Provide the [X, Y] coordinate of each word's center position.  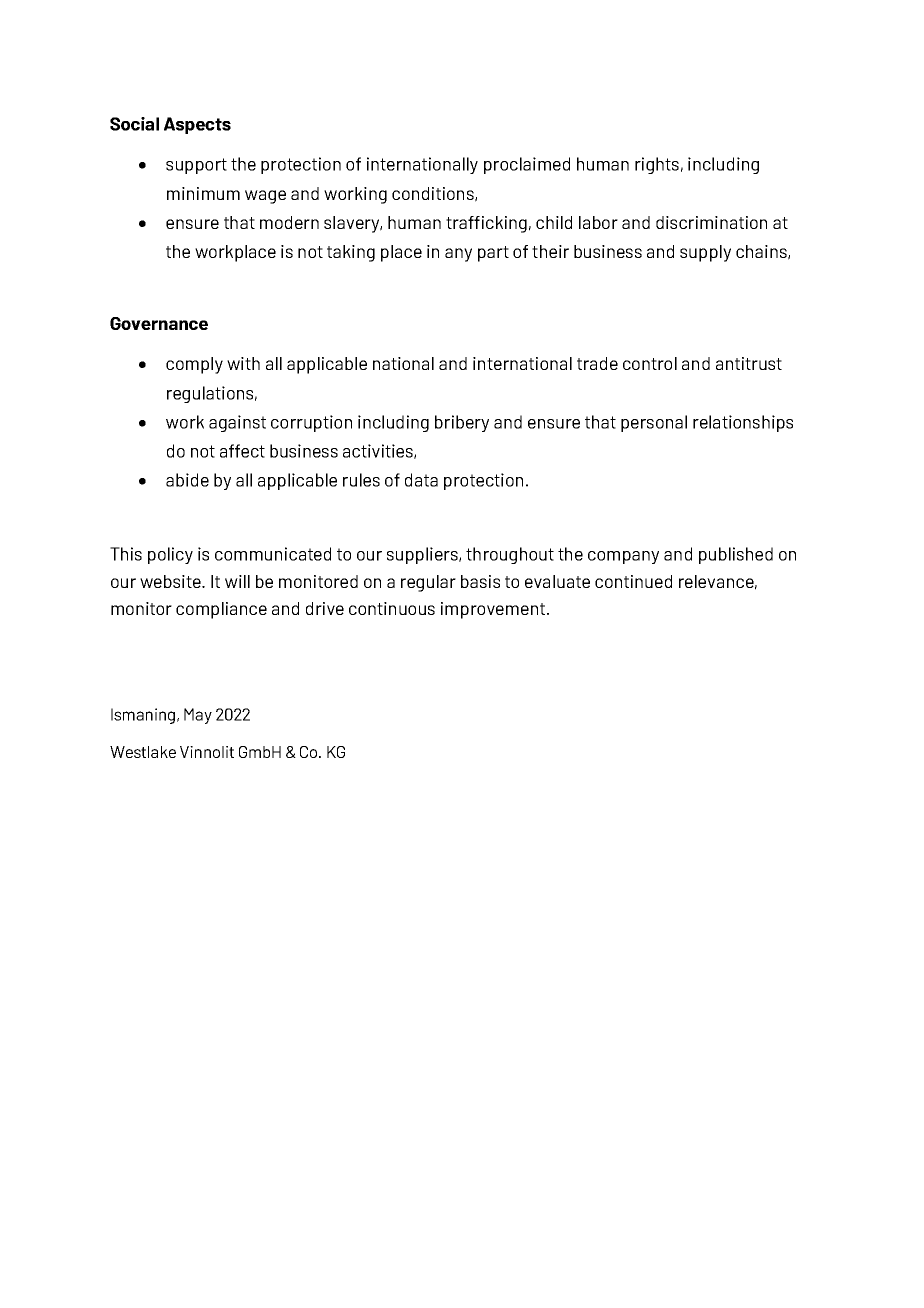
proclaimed [527, 165]
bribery [462, 423]
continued [633, 581]
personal [654, 423]
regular [428, 583]
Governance [159, 323]
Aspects [197, 125]
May [198, 716]
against [237, 423]
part [493, 254]
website [171, 581]
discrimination [711, 222]
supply [705, 253]
